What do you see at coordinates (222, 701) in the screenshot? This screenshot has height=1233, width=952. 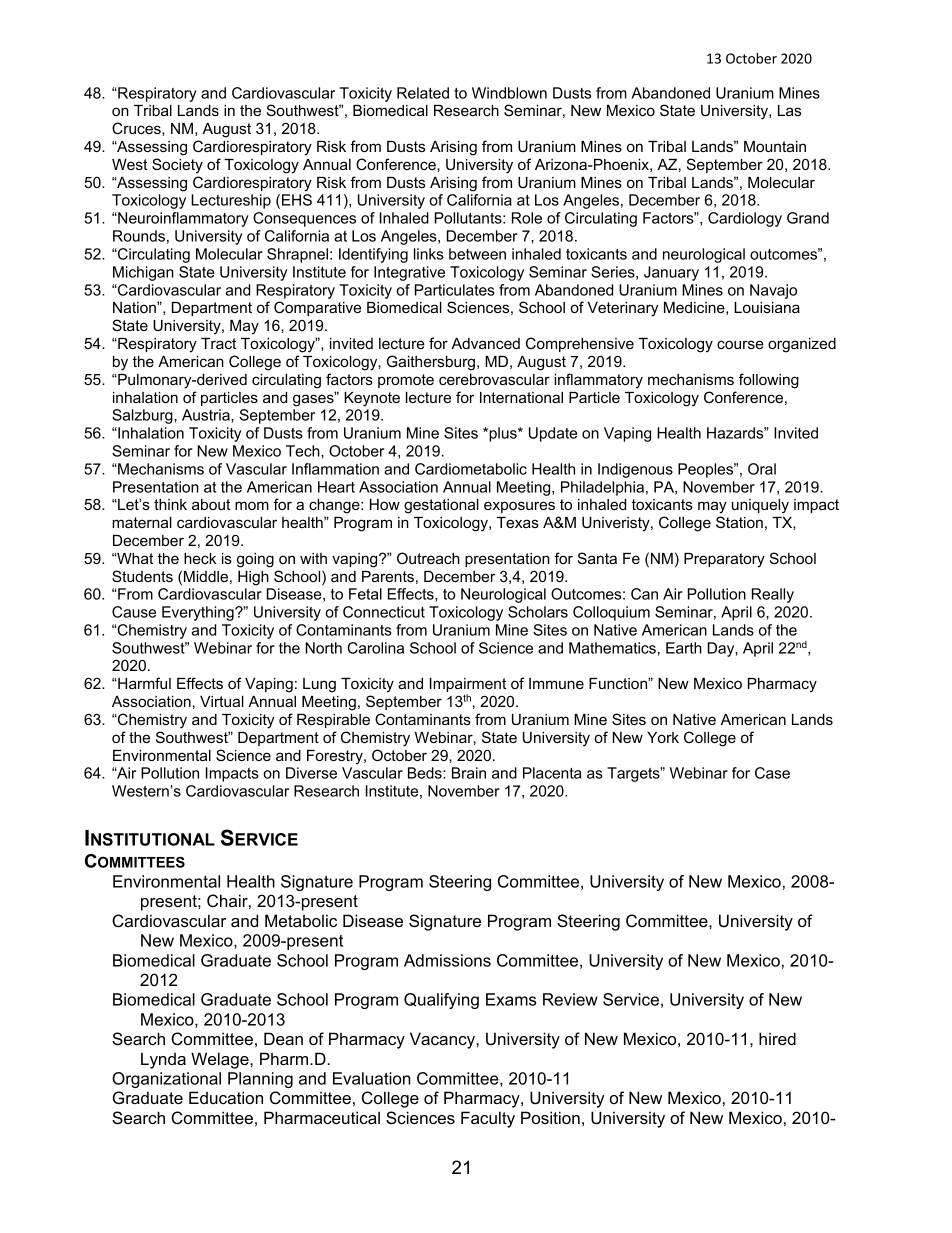 I see `Virtual` at bounding box center [222, 701].
